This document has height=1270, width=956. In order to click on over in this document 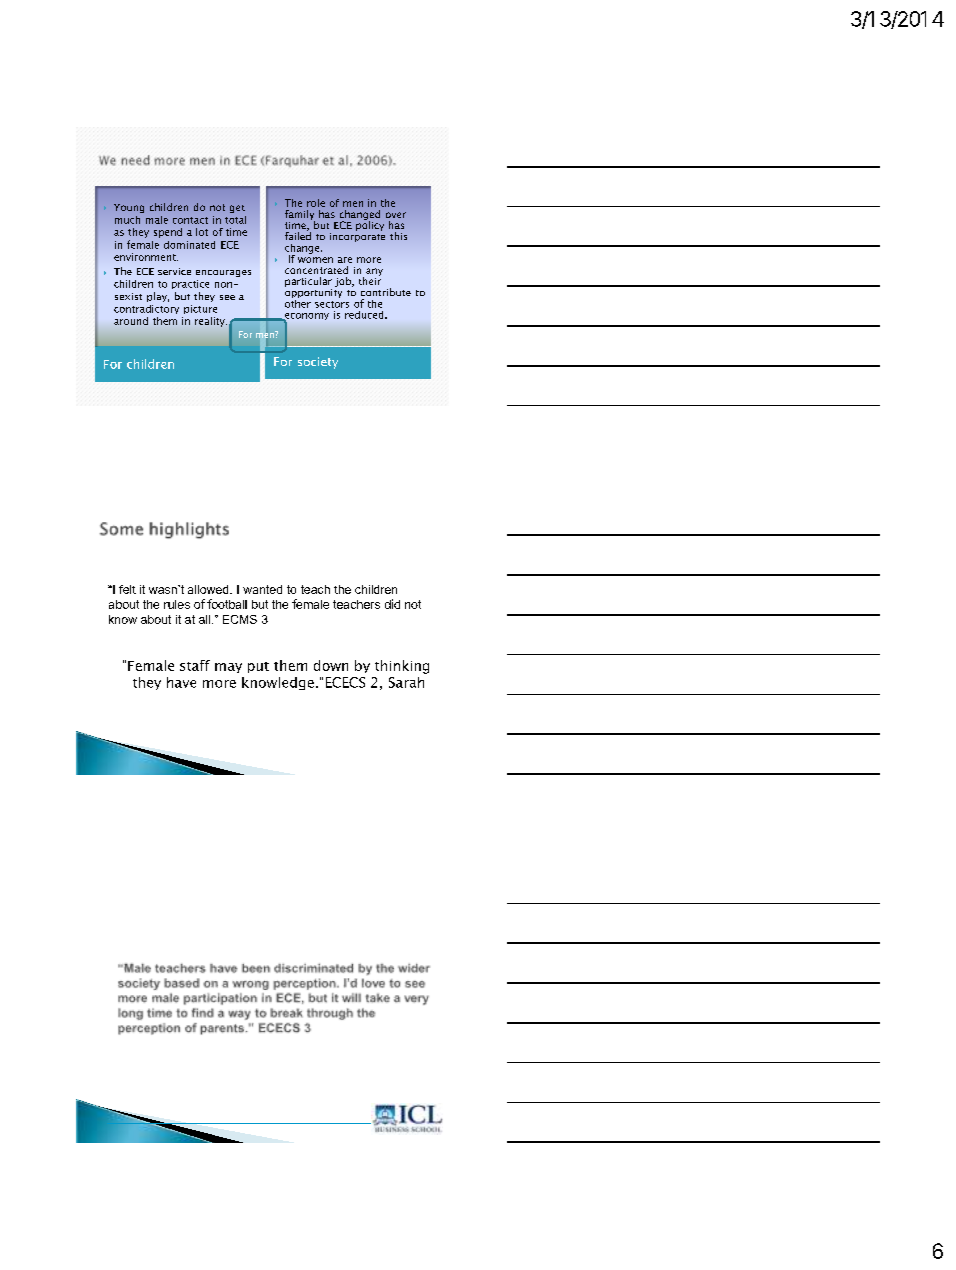, I will do `click(396, 215)`.
